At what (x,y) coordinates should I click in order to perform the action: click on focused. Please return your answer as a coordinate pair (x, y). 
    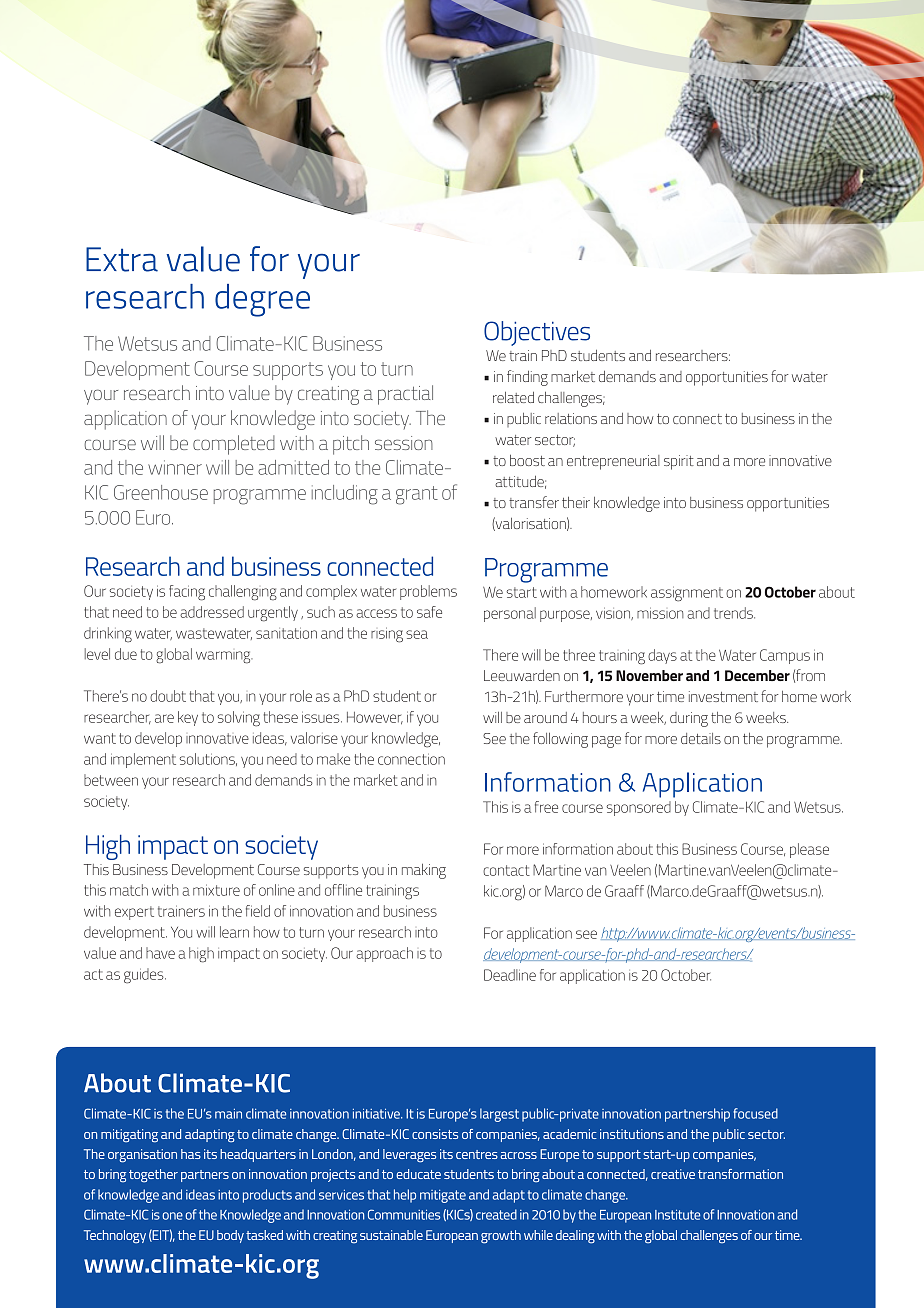
    Looking at the image, I should click on (755, 1113).
